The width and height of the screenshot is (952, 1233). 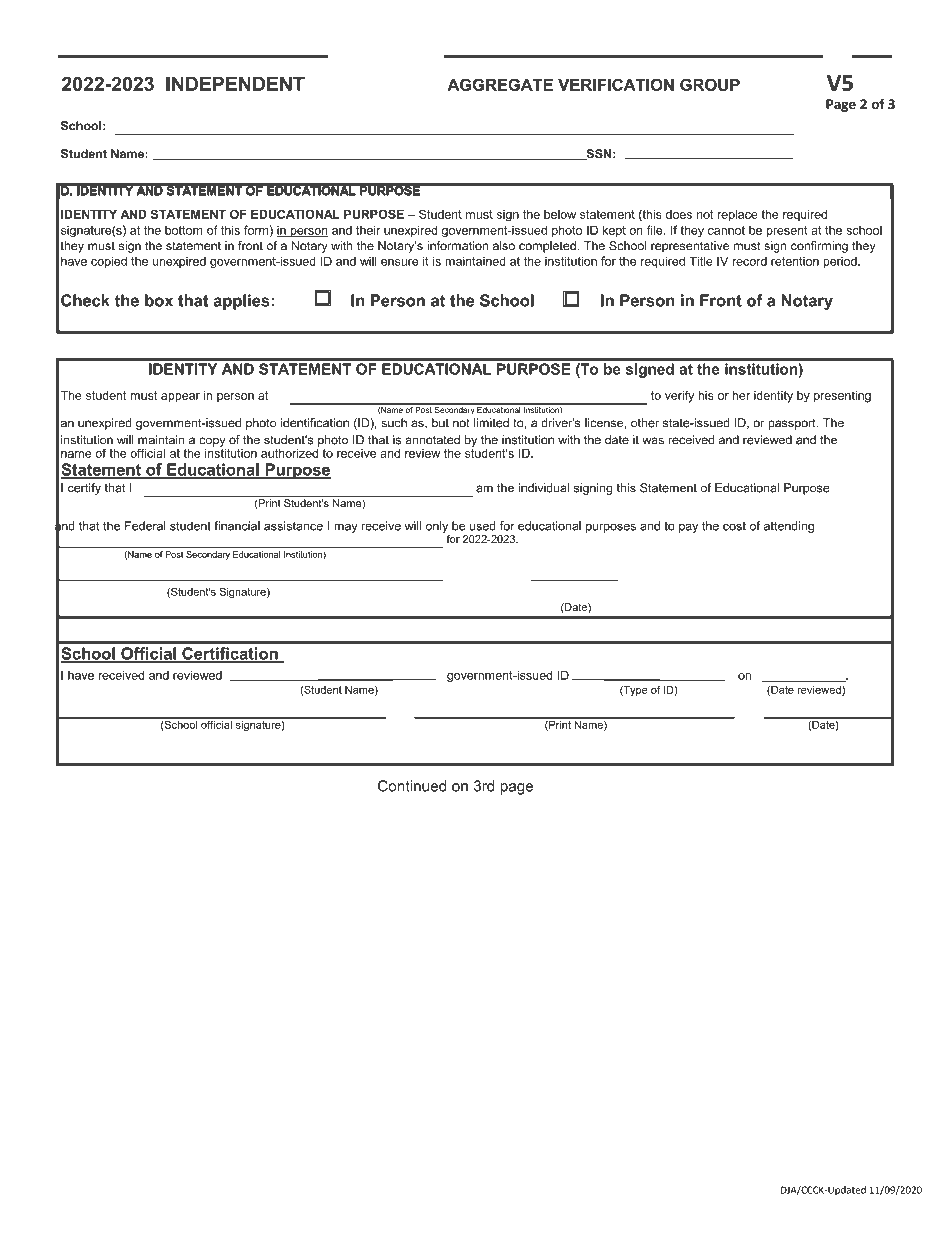 What do you see at coordinates (235, 83) in the screenshot?
I see `INDEPENDENT` at bounding box center [235, 83].
